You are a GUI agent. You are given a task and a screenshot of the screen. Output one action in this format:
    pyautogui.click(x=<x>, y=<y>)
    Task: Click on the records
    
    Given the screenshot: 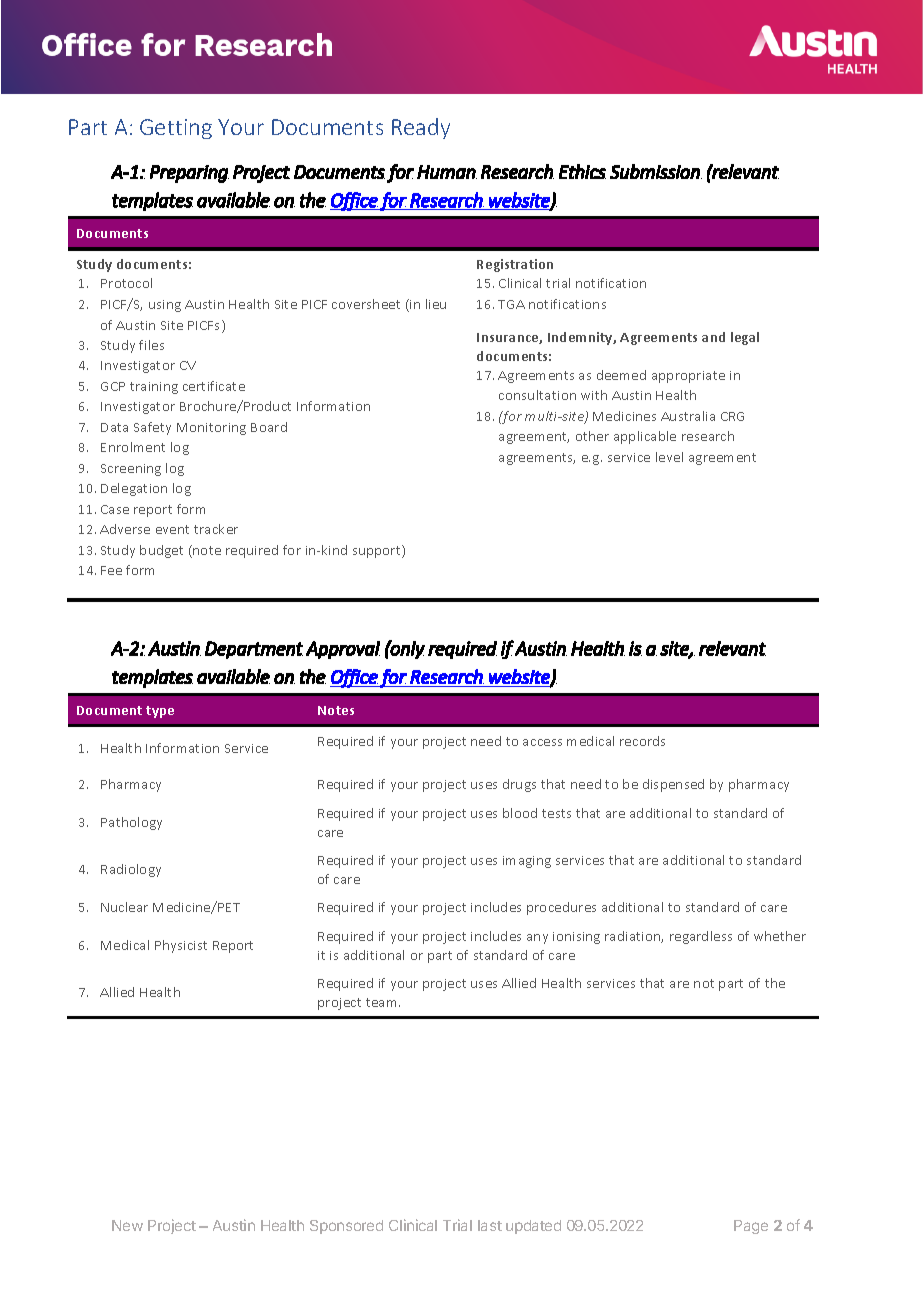 What is the action you would take?
    pyautogui.click(x=642, y=741)
